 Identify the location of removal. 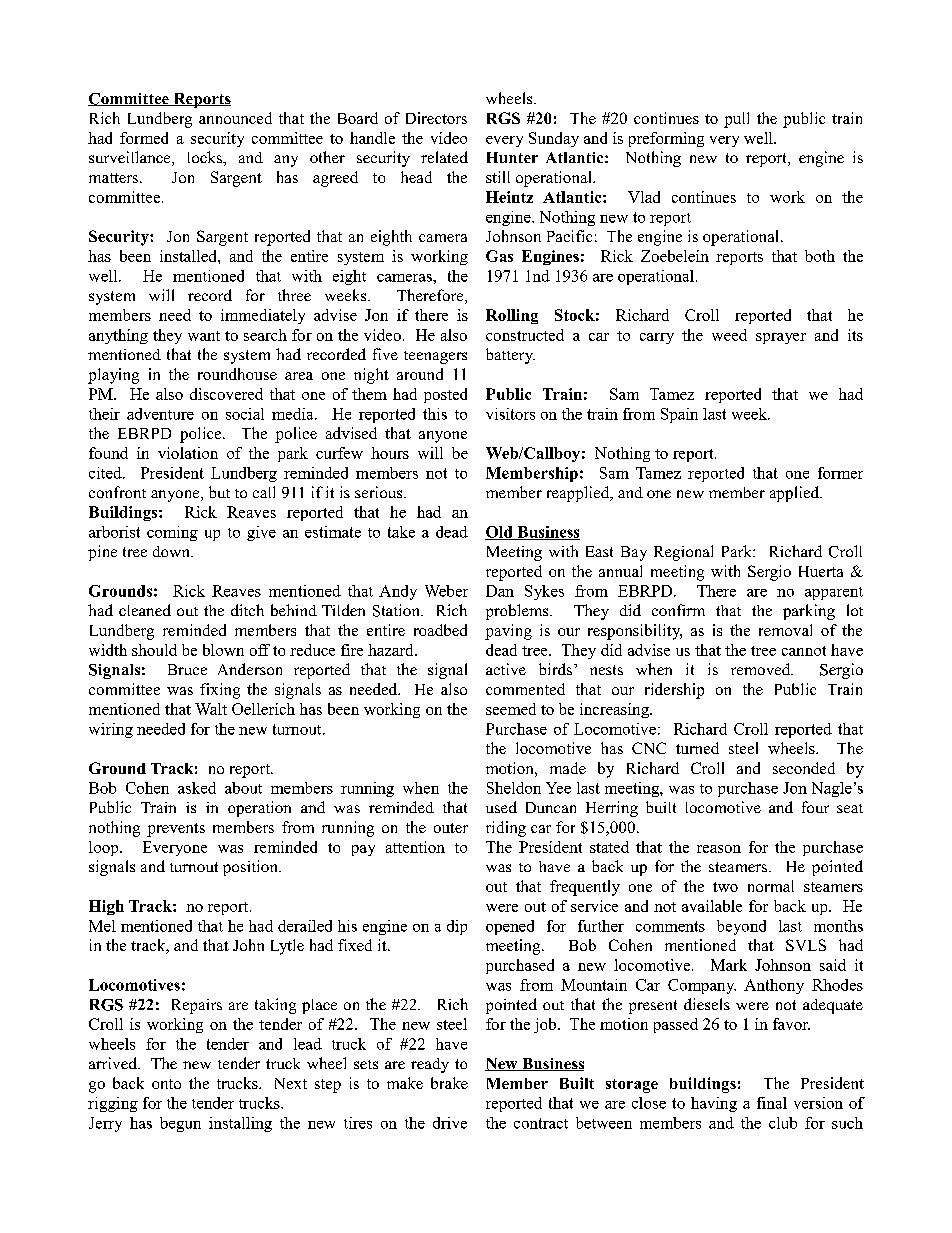
(785, 630).
